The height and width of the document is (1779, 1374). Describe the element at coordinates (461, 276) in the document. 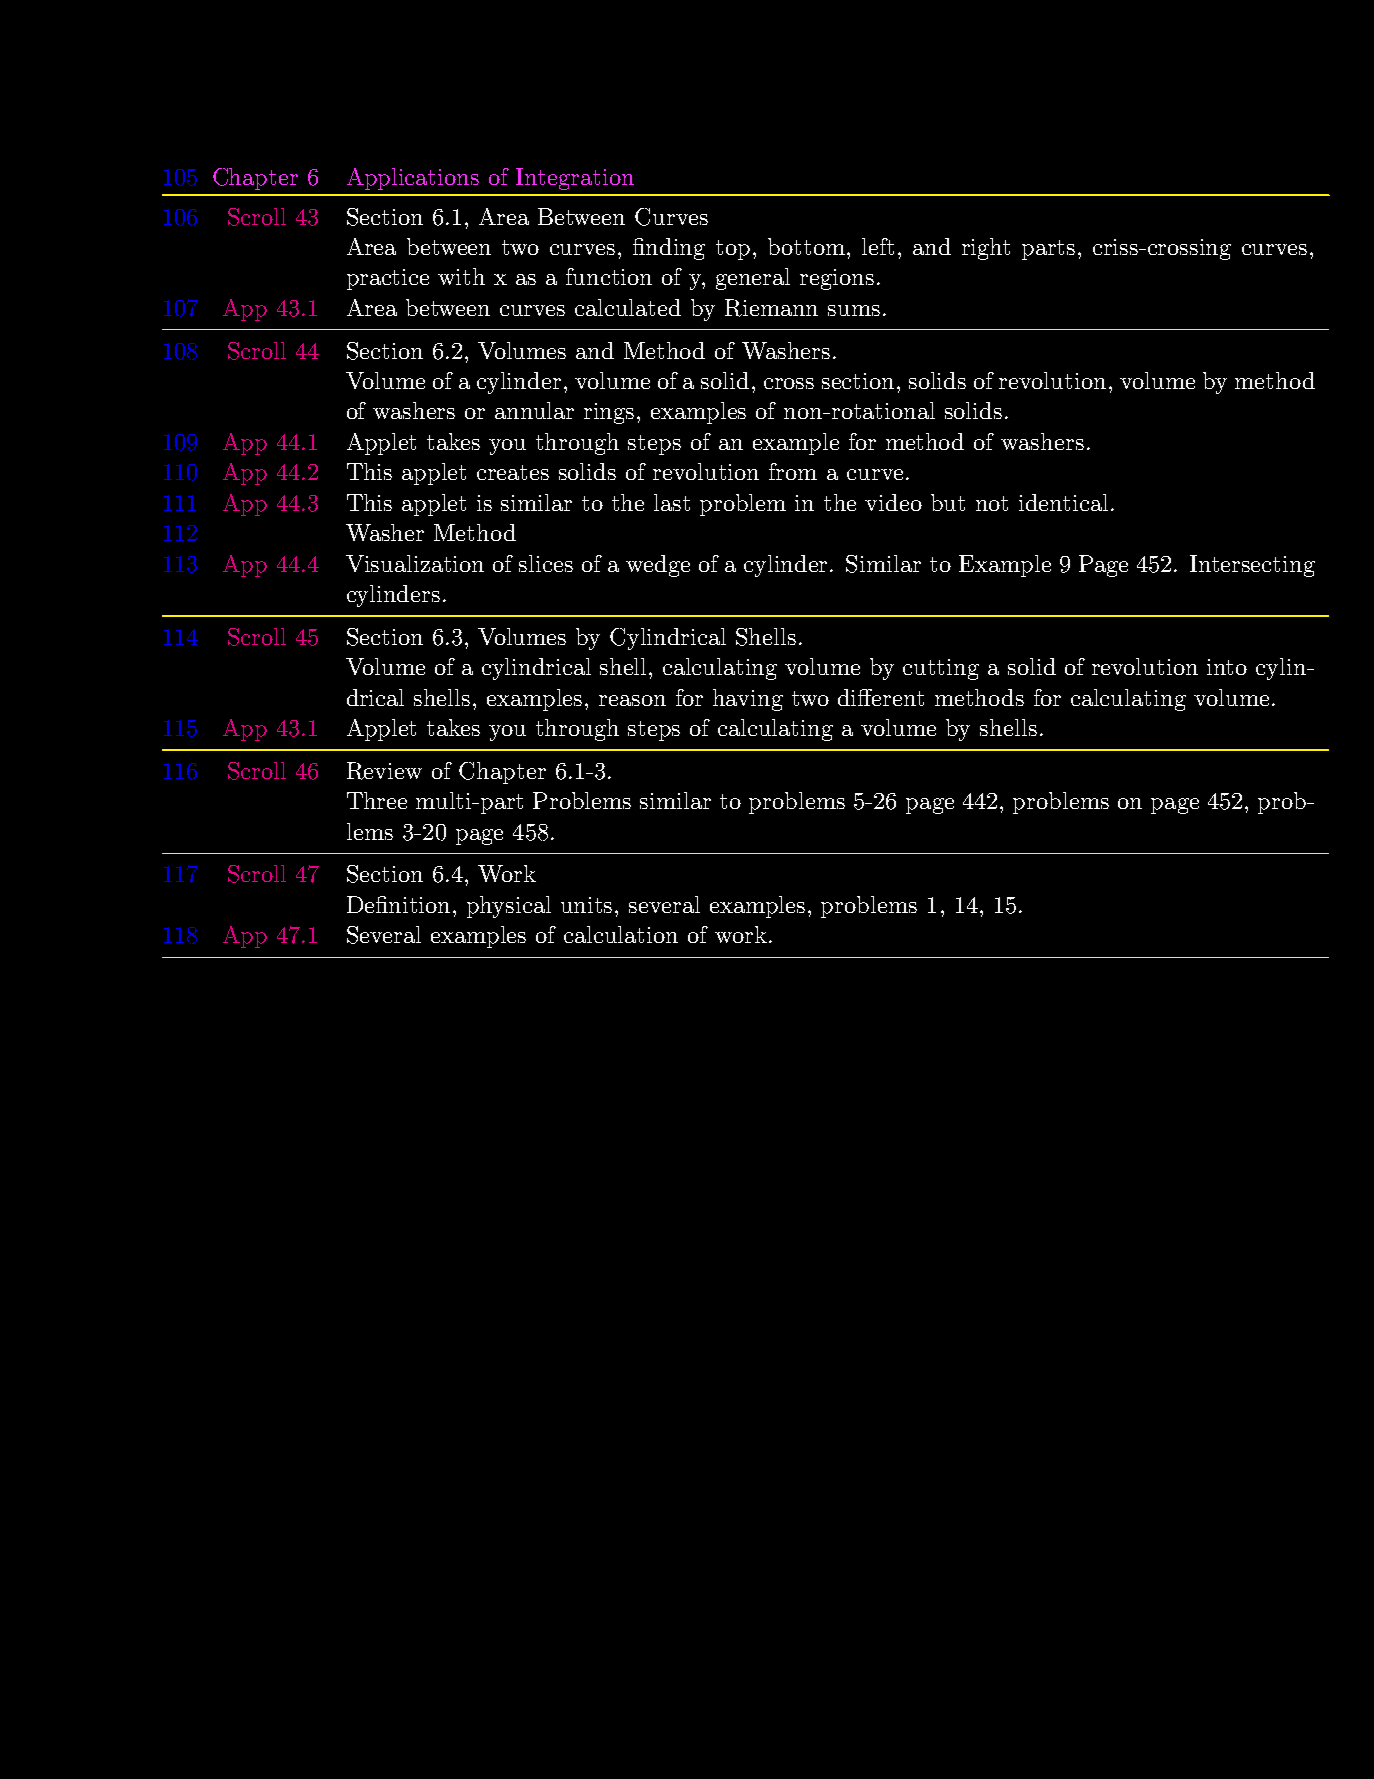

I see `with` at that location.
